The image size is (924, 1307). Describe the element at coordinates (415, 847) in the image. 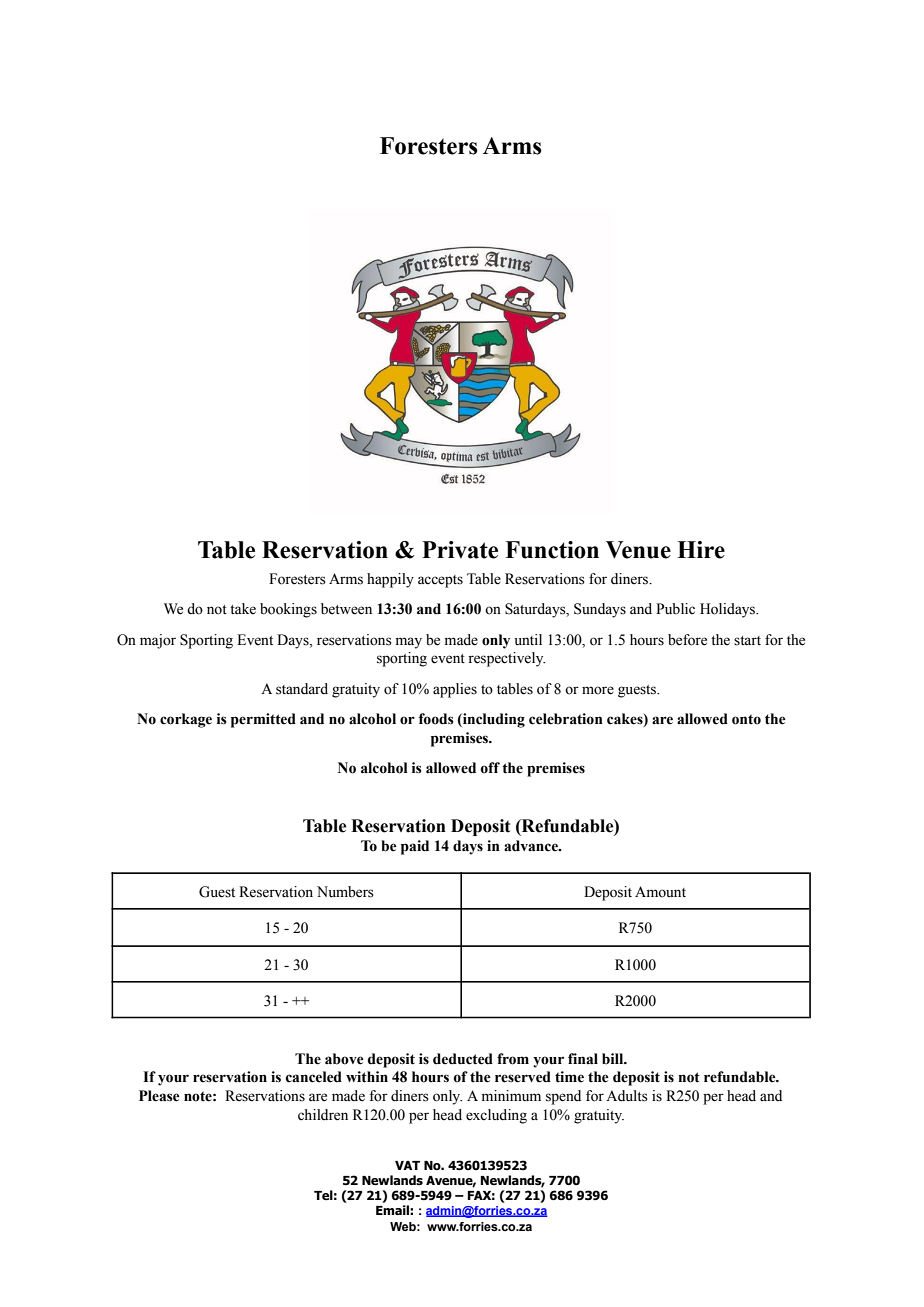

I see `paid` at that location.
